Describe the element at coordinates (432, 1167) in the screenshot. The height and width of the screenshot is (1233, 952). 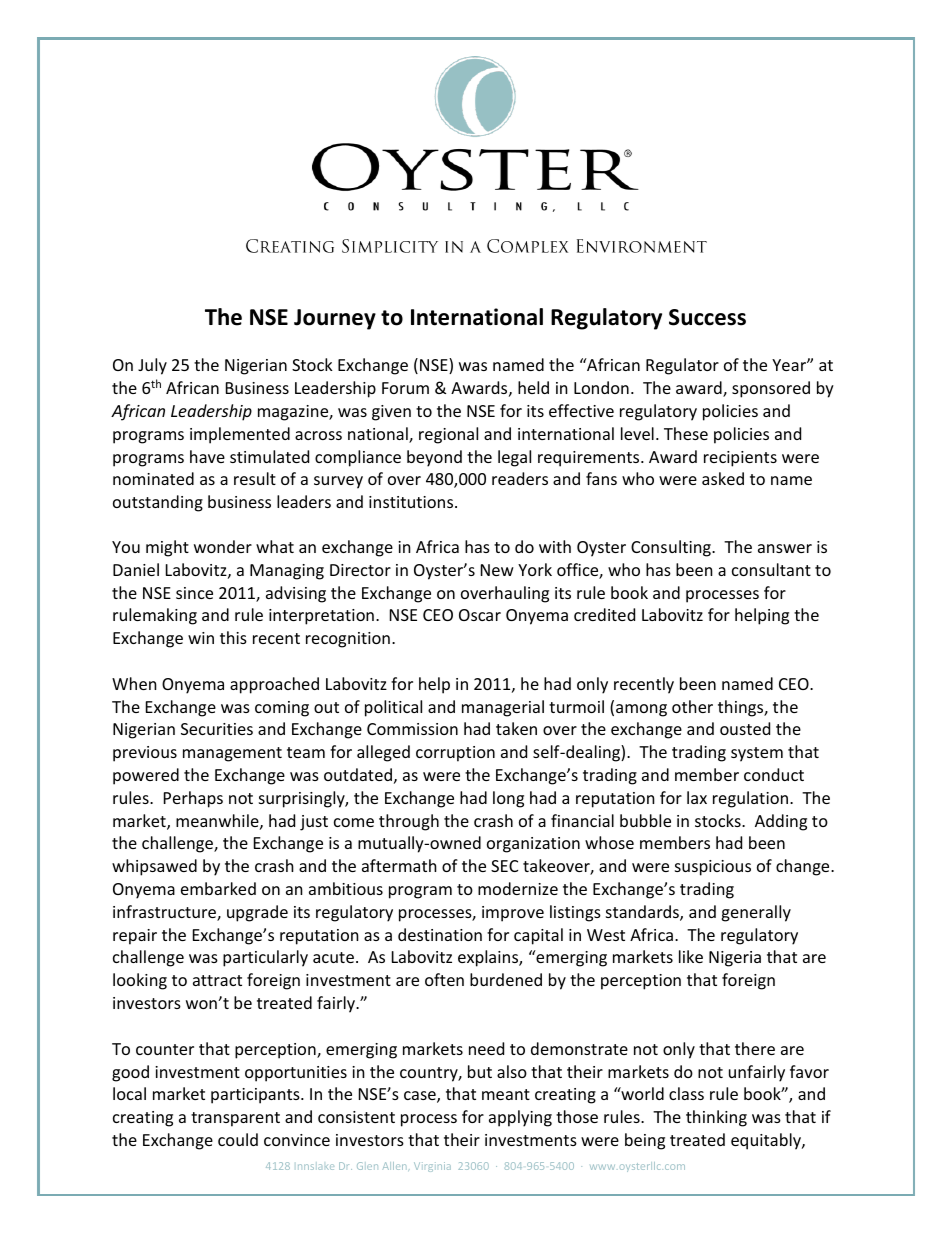
I see `Virginia` at that location.
